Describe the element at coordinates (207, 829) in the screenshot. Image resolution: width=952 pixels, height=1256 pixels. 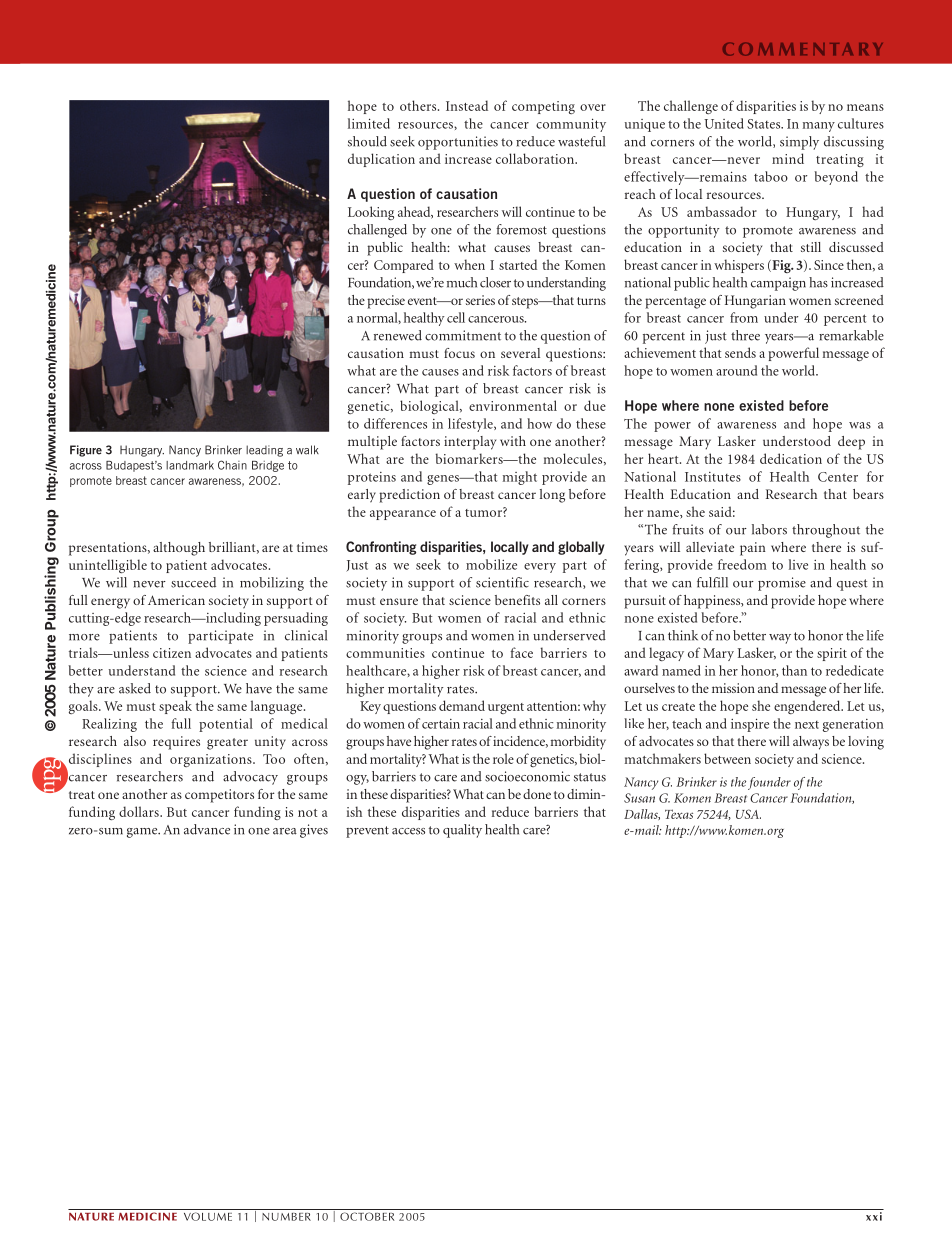
I see `advance` at that location.
